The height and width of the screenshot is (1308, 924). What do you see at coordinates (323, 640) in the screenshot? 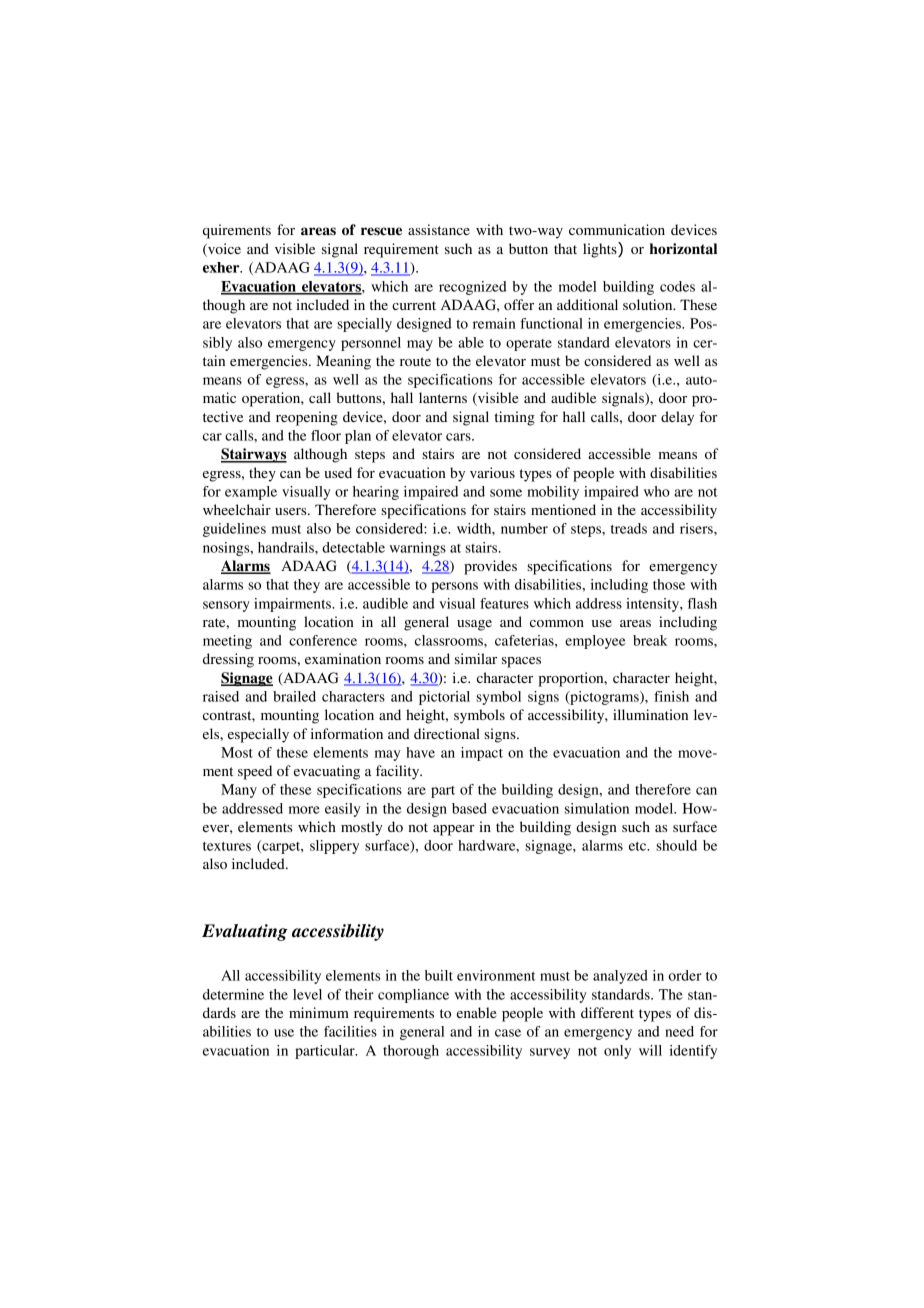
I see `conference` at bounding box center [323, 640].
